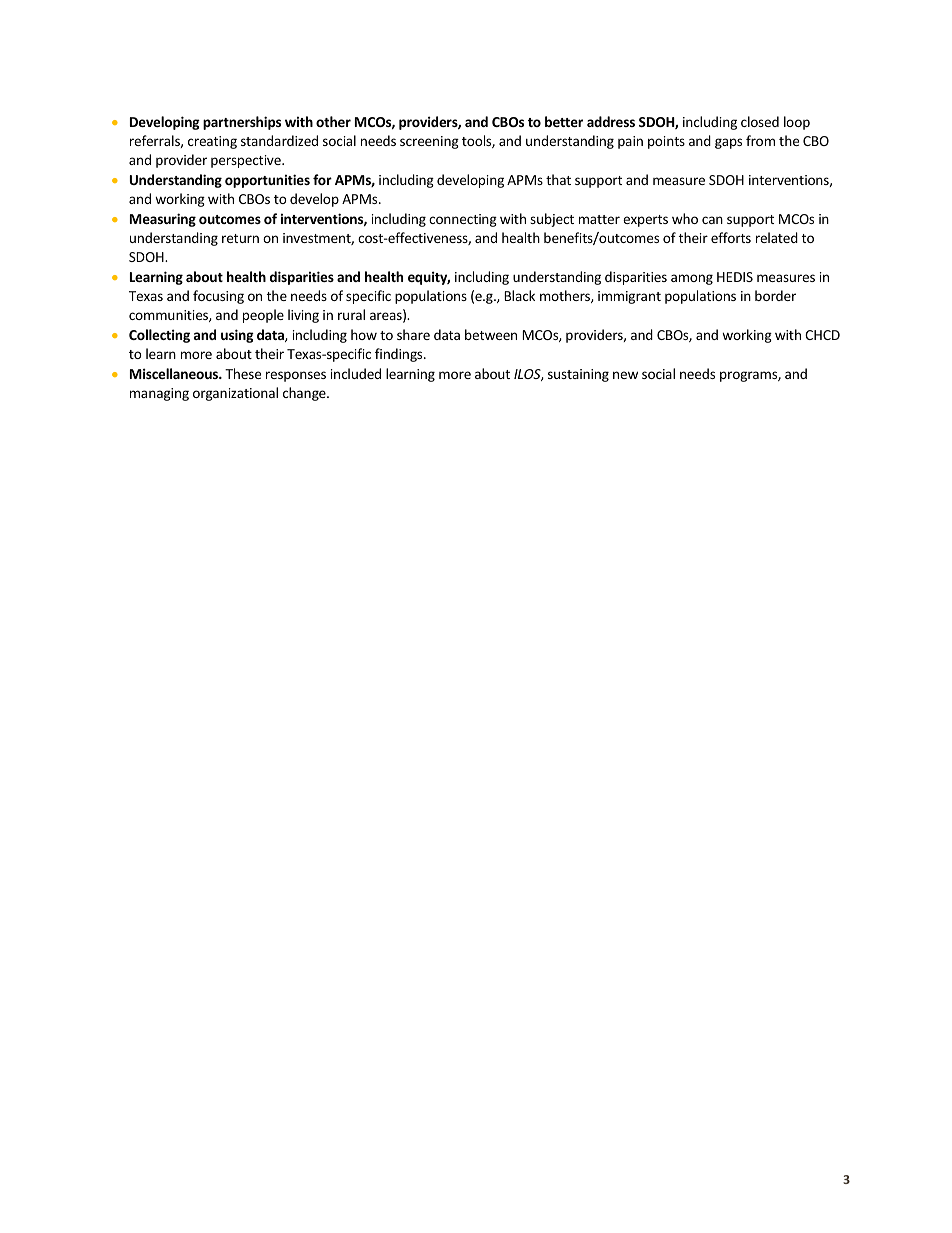 The height and width of the screenshot is (1233, 952). I want to click on screening, so click(429, 142).
